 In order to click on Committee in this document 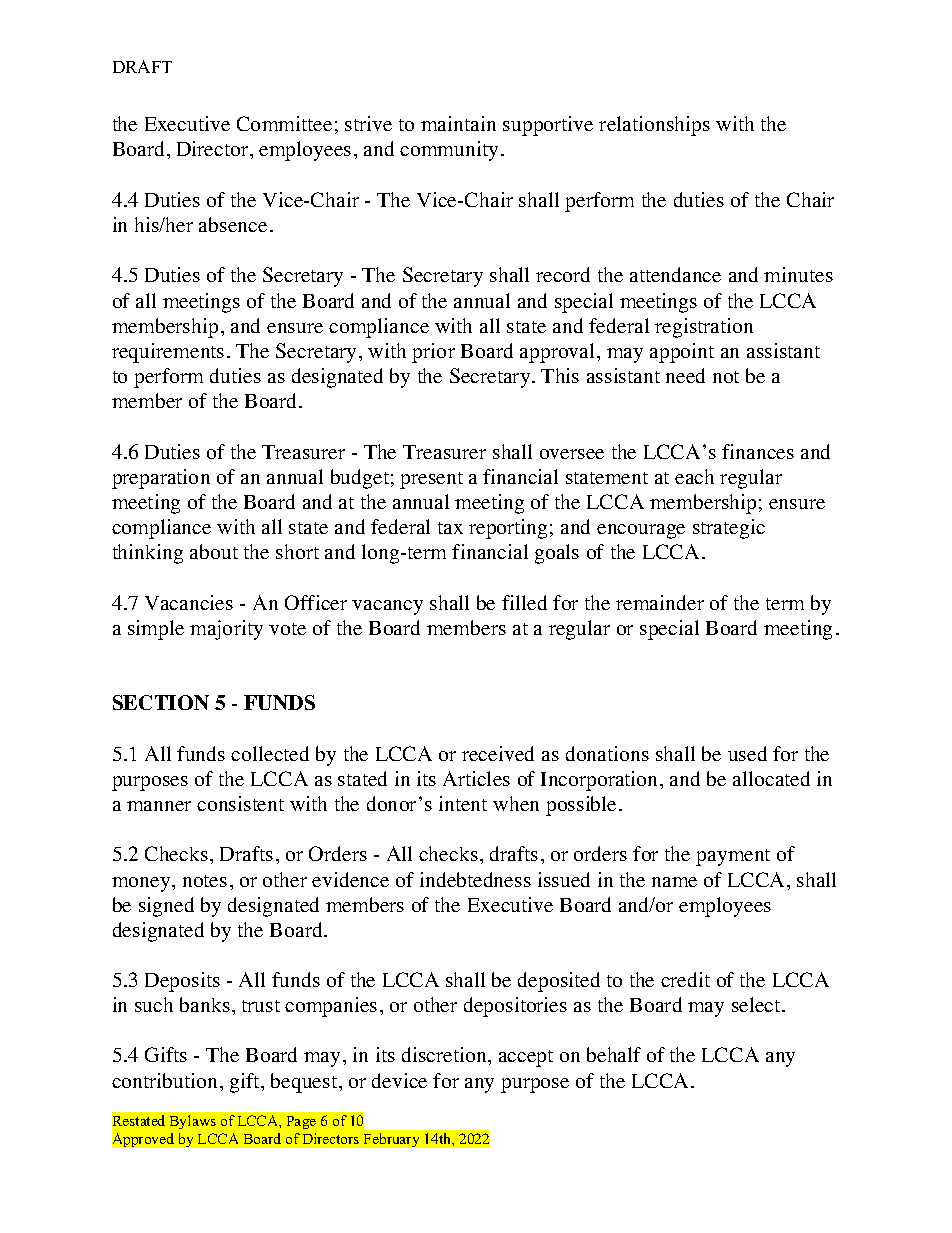, I will do `click(284, 123)`.
